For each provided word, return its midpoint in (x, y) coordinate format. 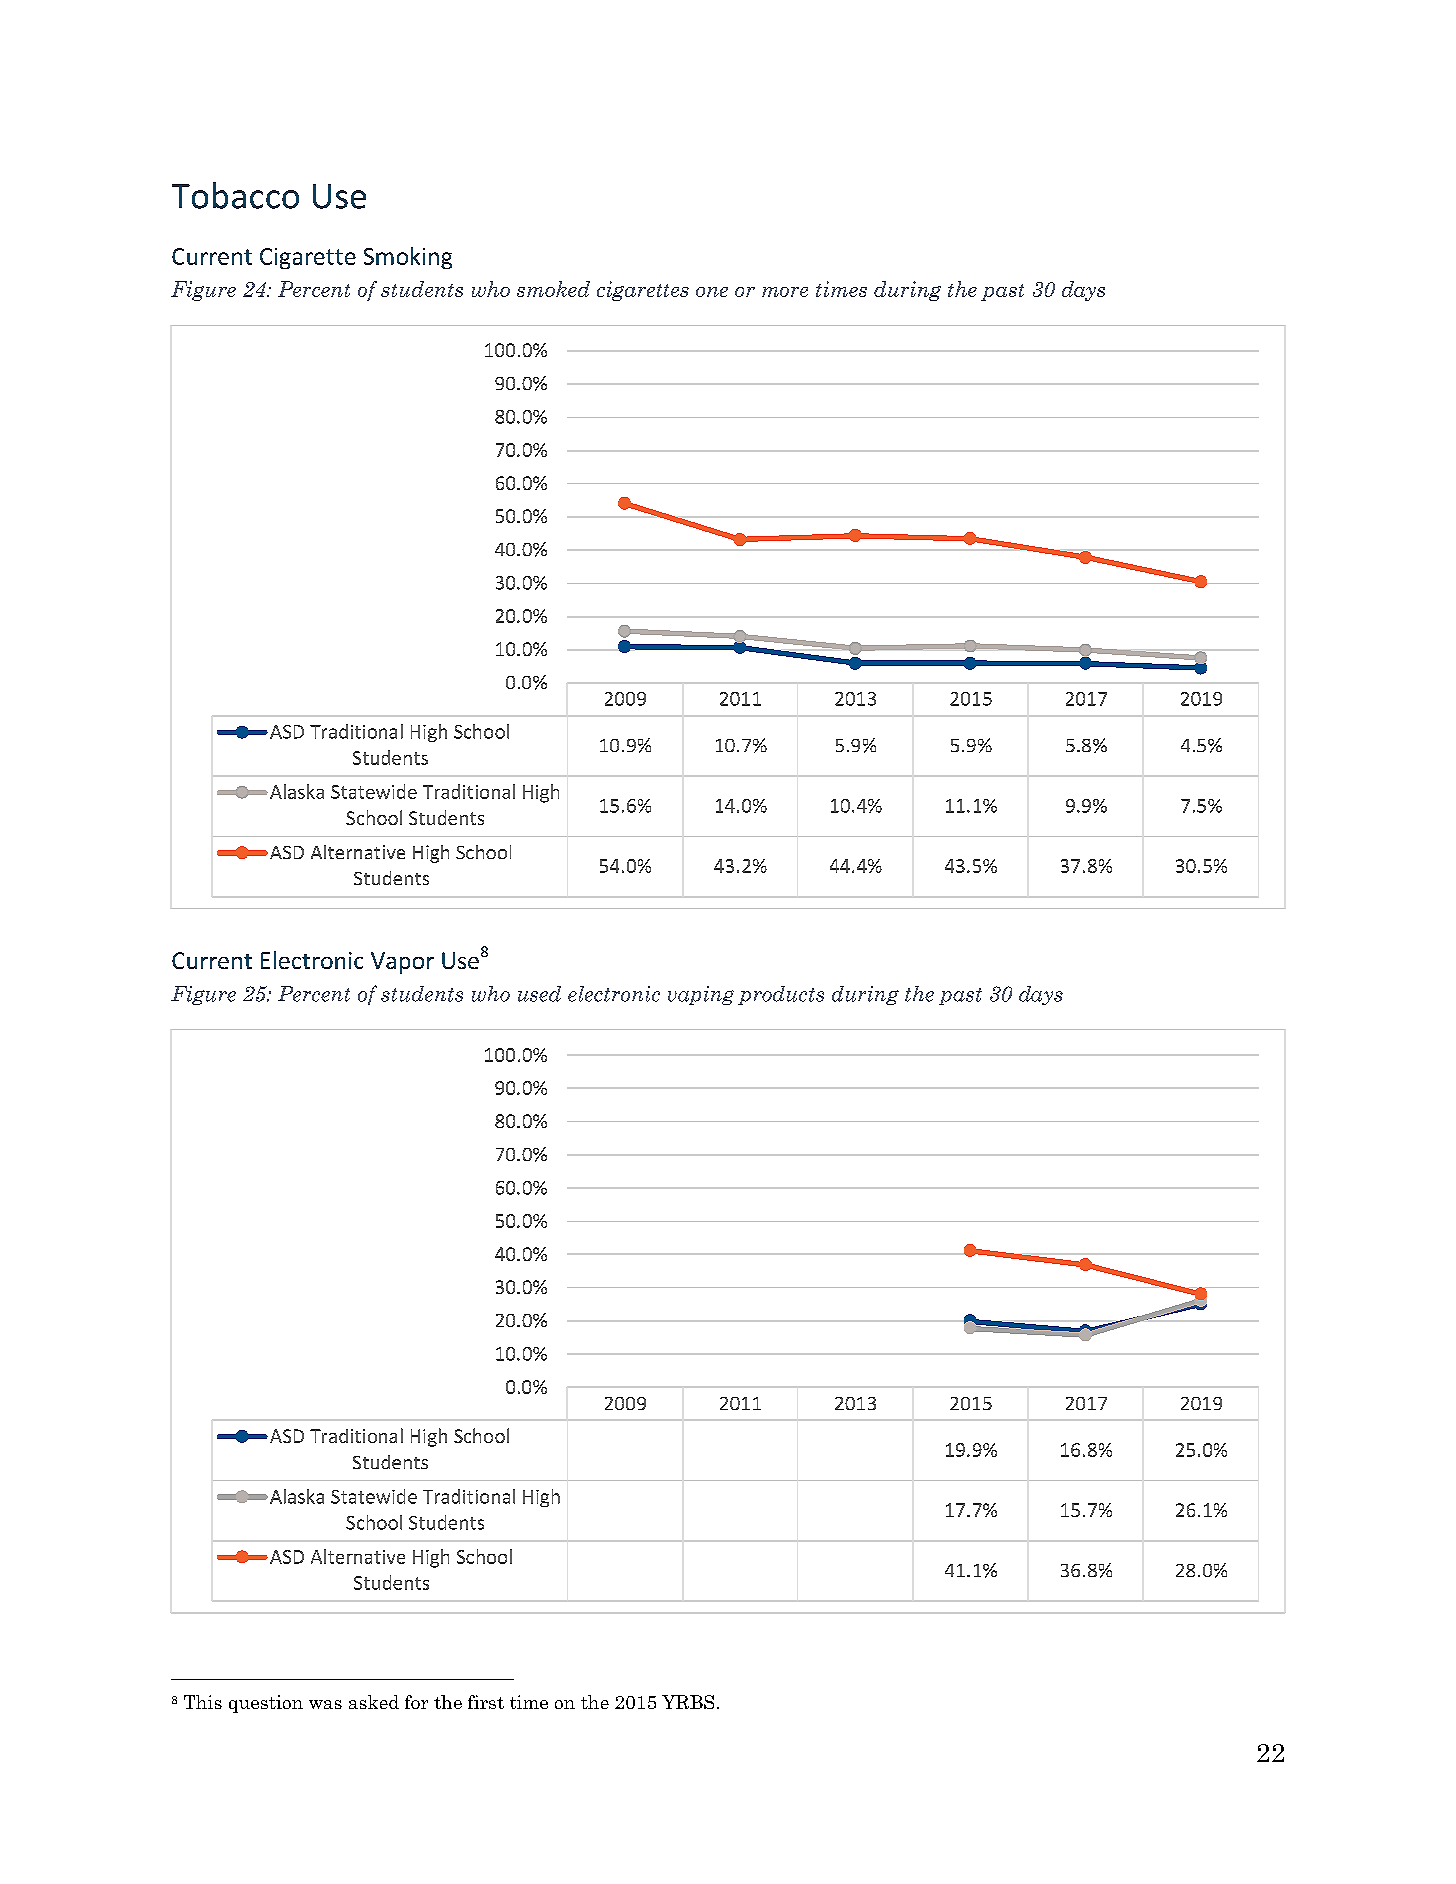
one (712, 292)
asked (374, 1702)
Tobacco (235, 195)
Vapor (402, 963)
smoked (553, 289)
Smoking (408, 258)
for (416, 1702)
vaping (701, 995)
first (486, 1702)
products (781, 995)
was (325, 1704)
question (266, 1704)
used (539, 994)
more (785, 292)
